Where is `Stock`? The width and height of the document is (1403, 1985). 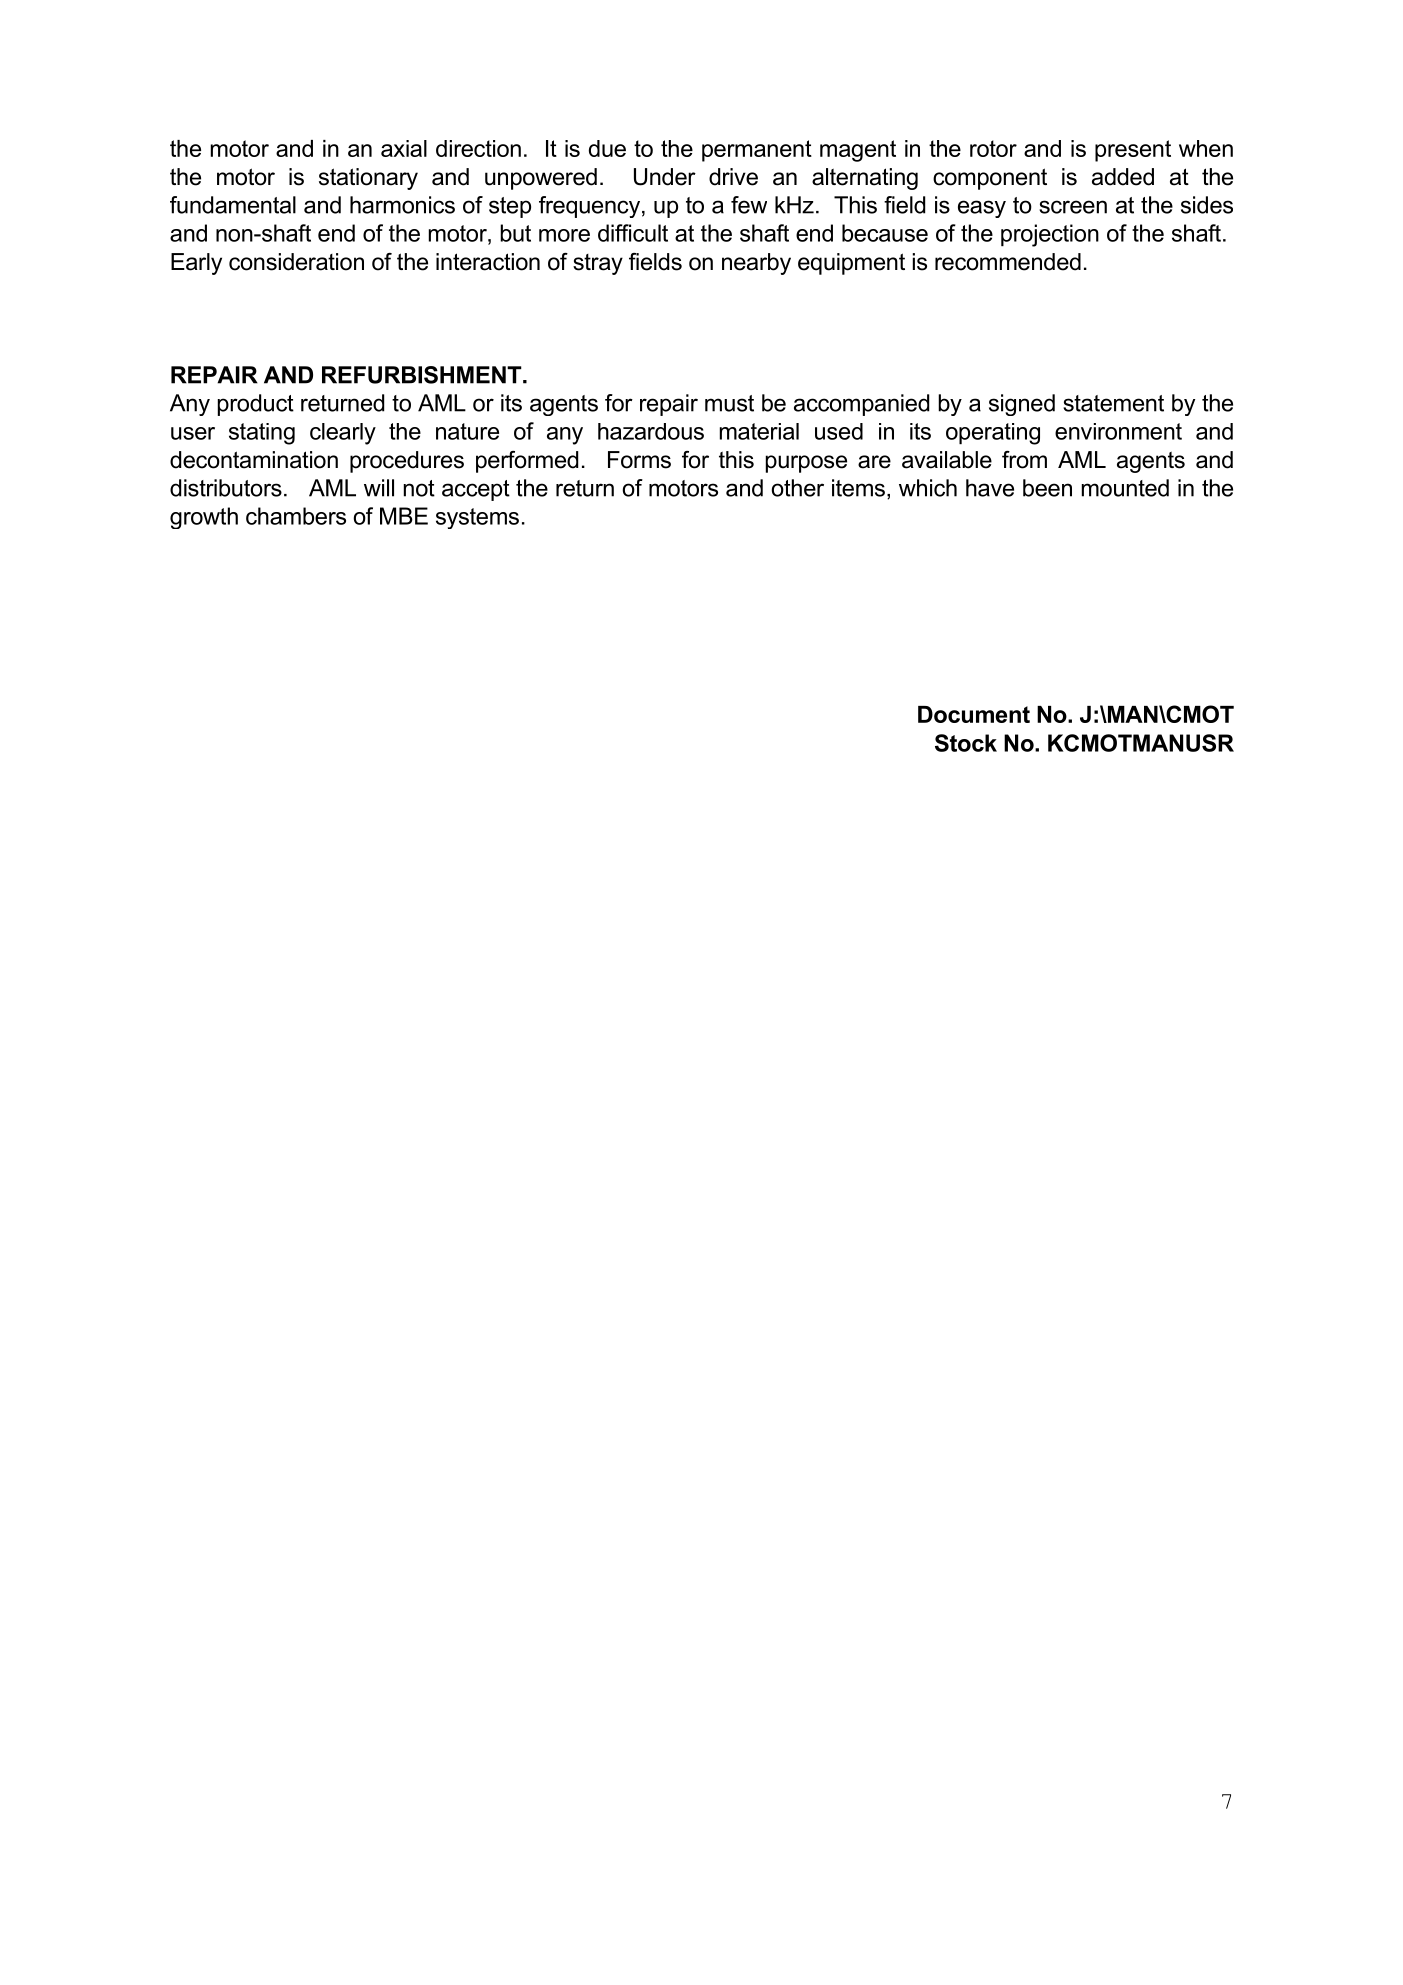
Stock is located at coordinates (966, 743).
